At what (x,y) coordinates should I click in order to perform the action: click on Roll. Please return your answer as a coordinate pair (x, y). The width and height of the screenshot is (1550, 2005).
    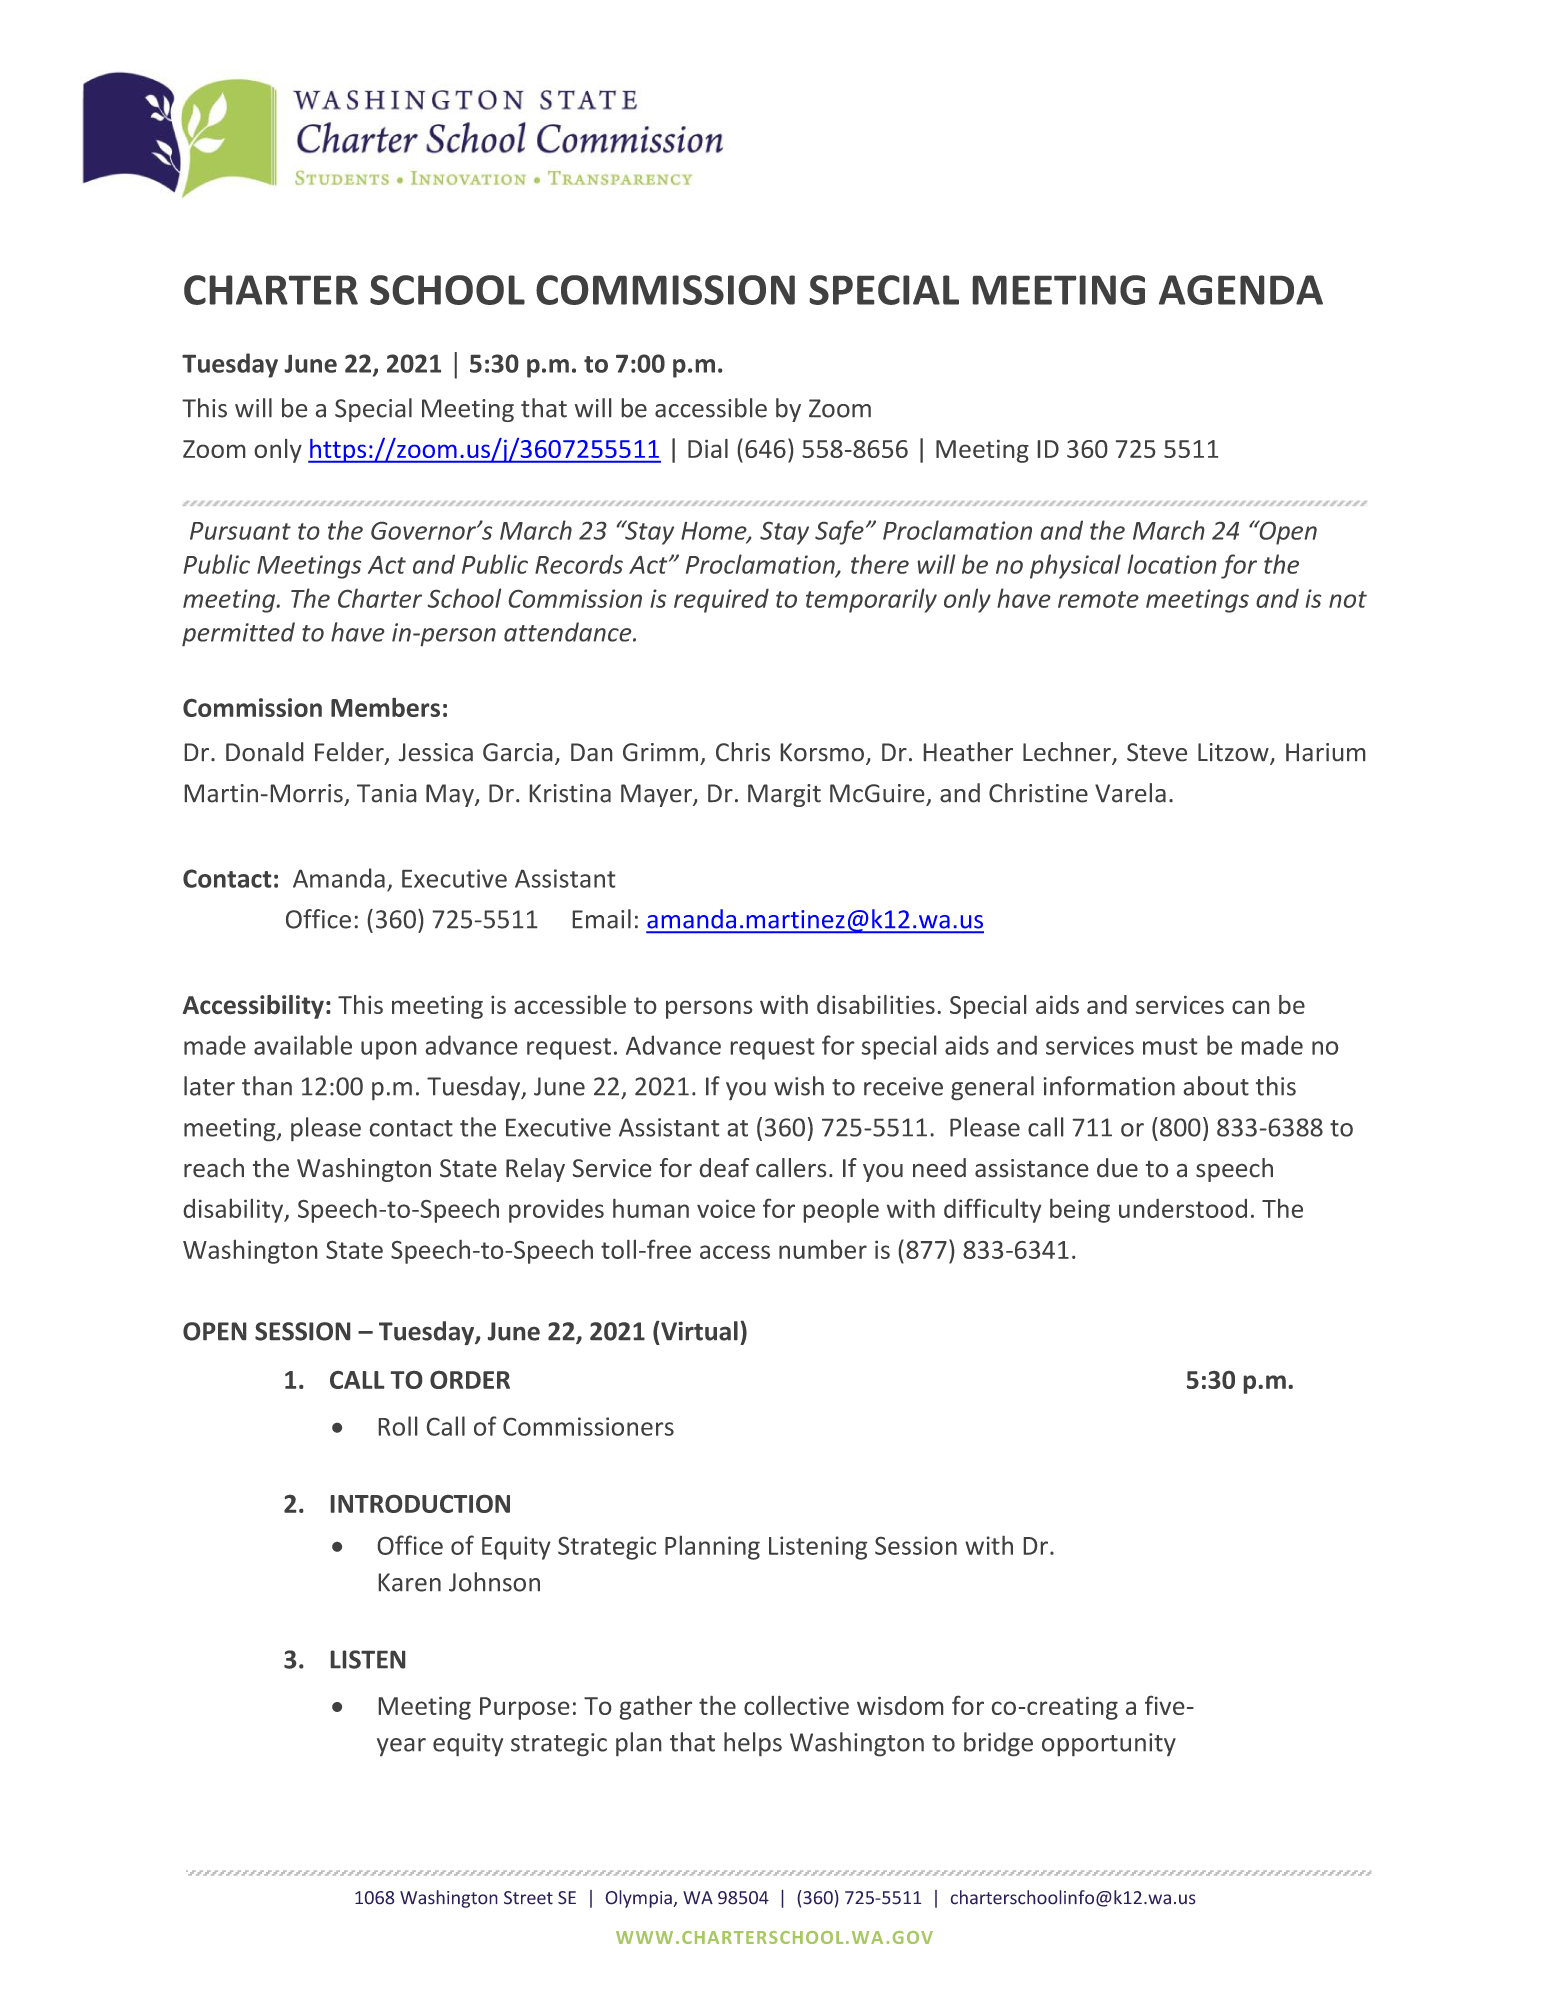
    Looking at the image, I should click on (398, 1426).
